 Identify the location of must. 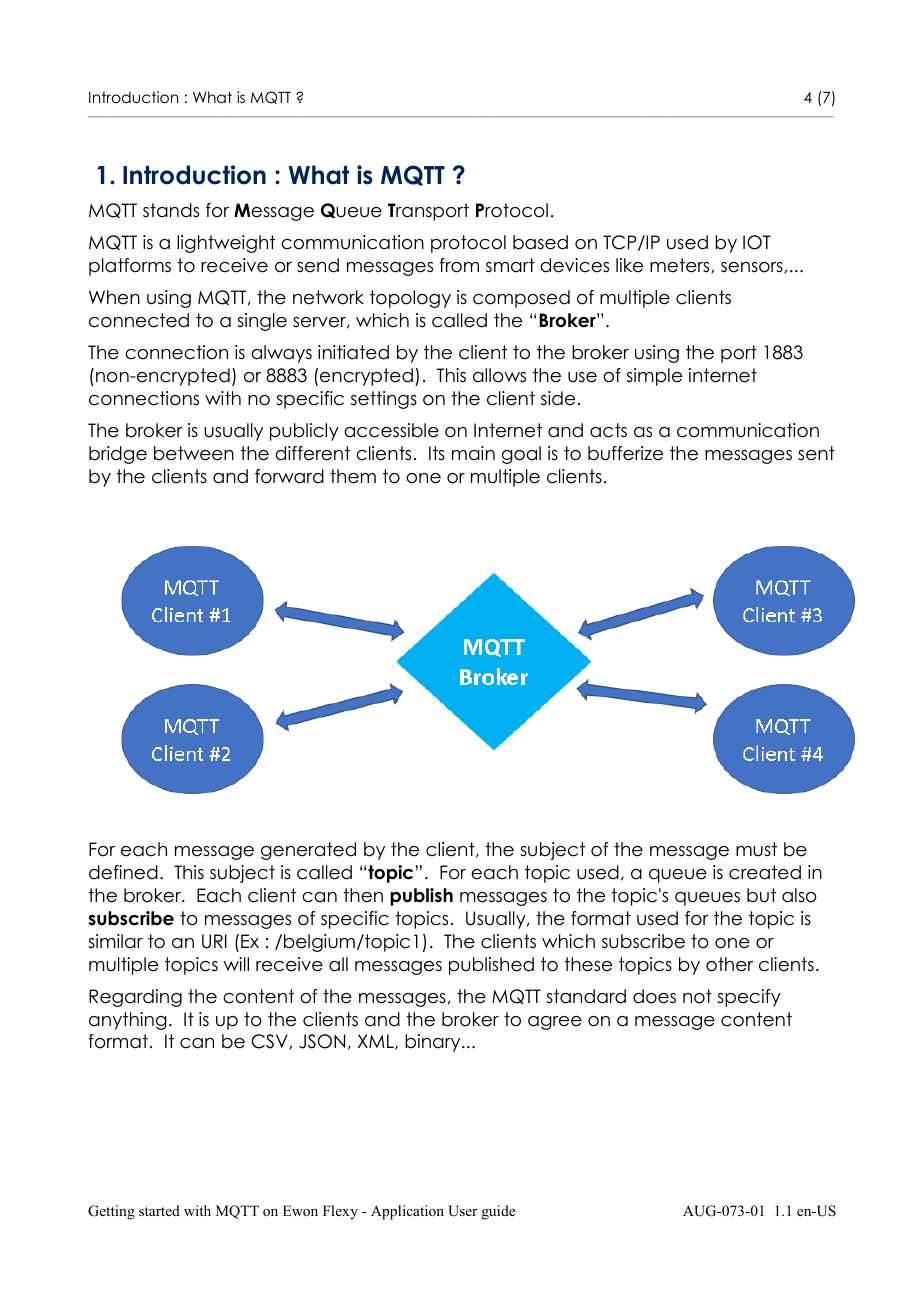
(756, 849).
